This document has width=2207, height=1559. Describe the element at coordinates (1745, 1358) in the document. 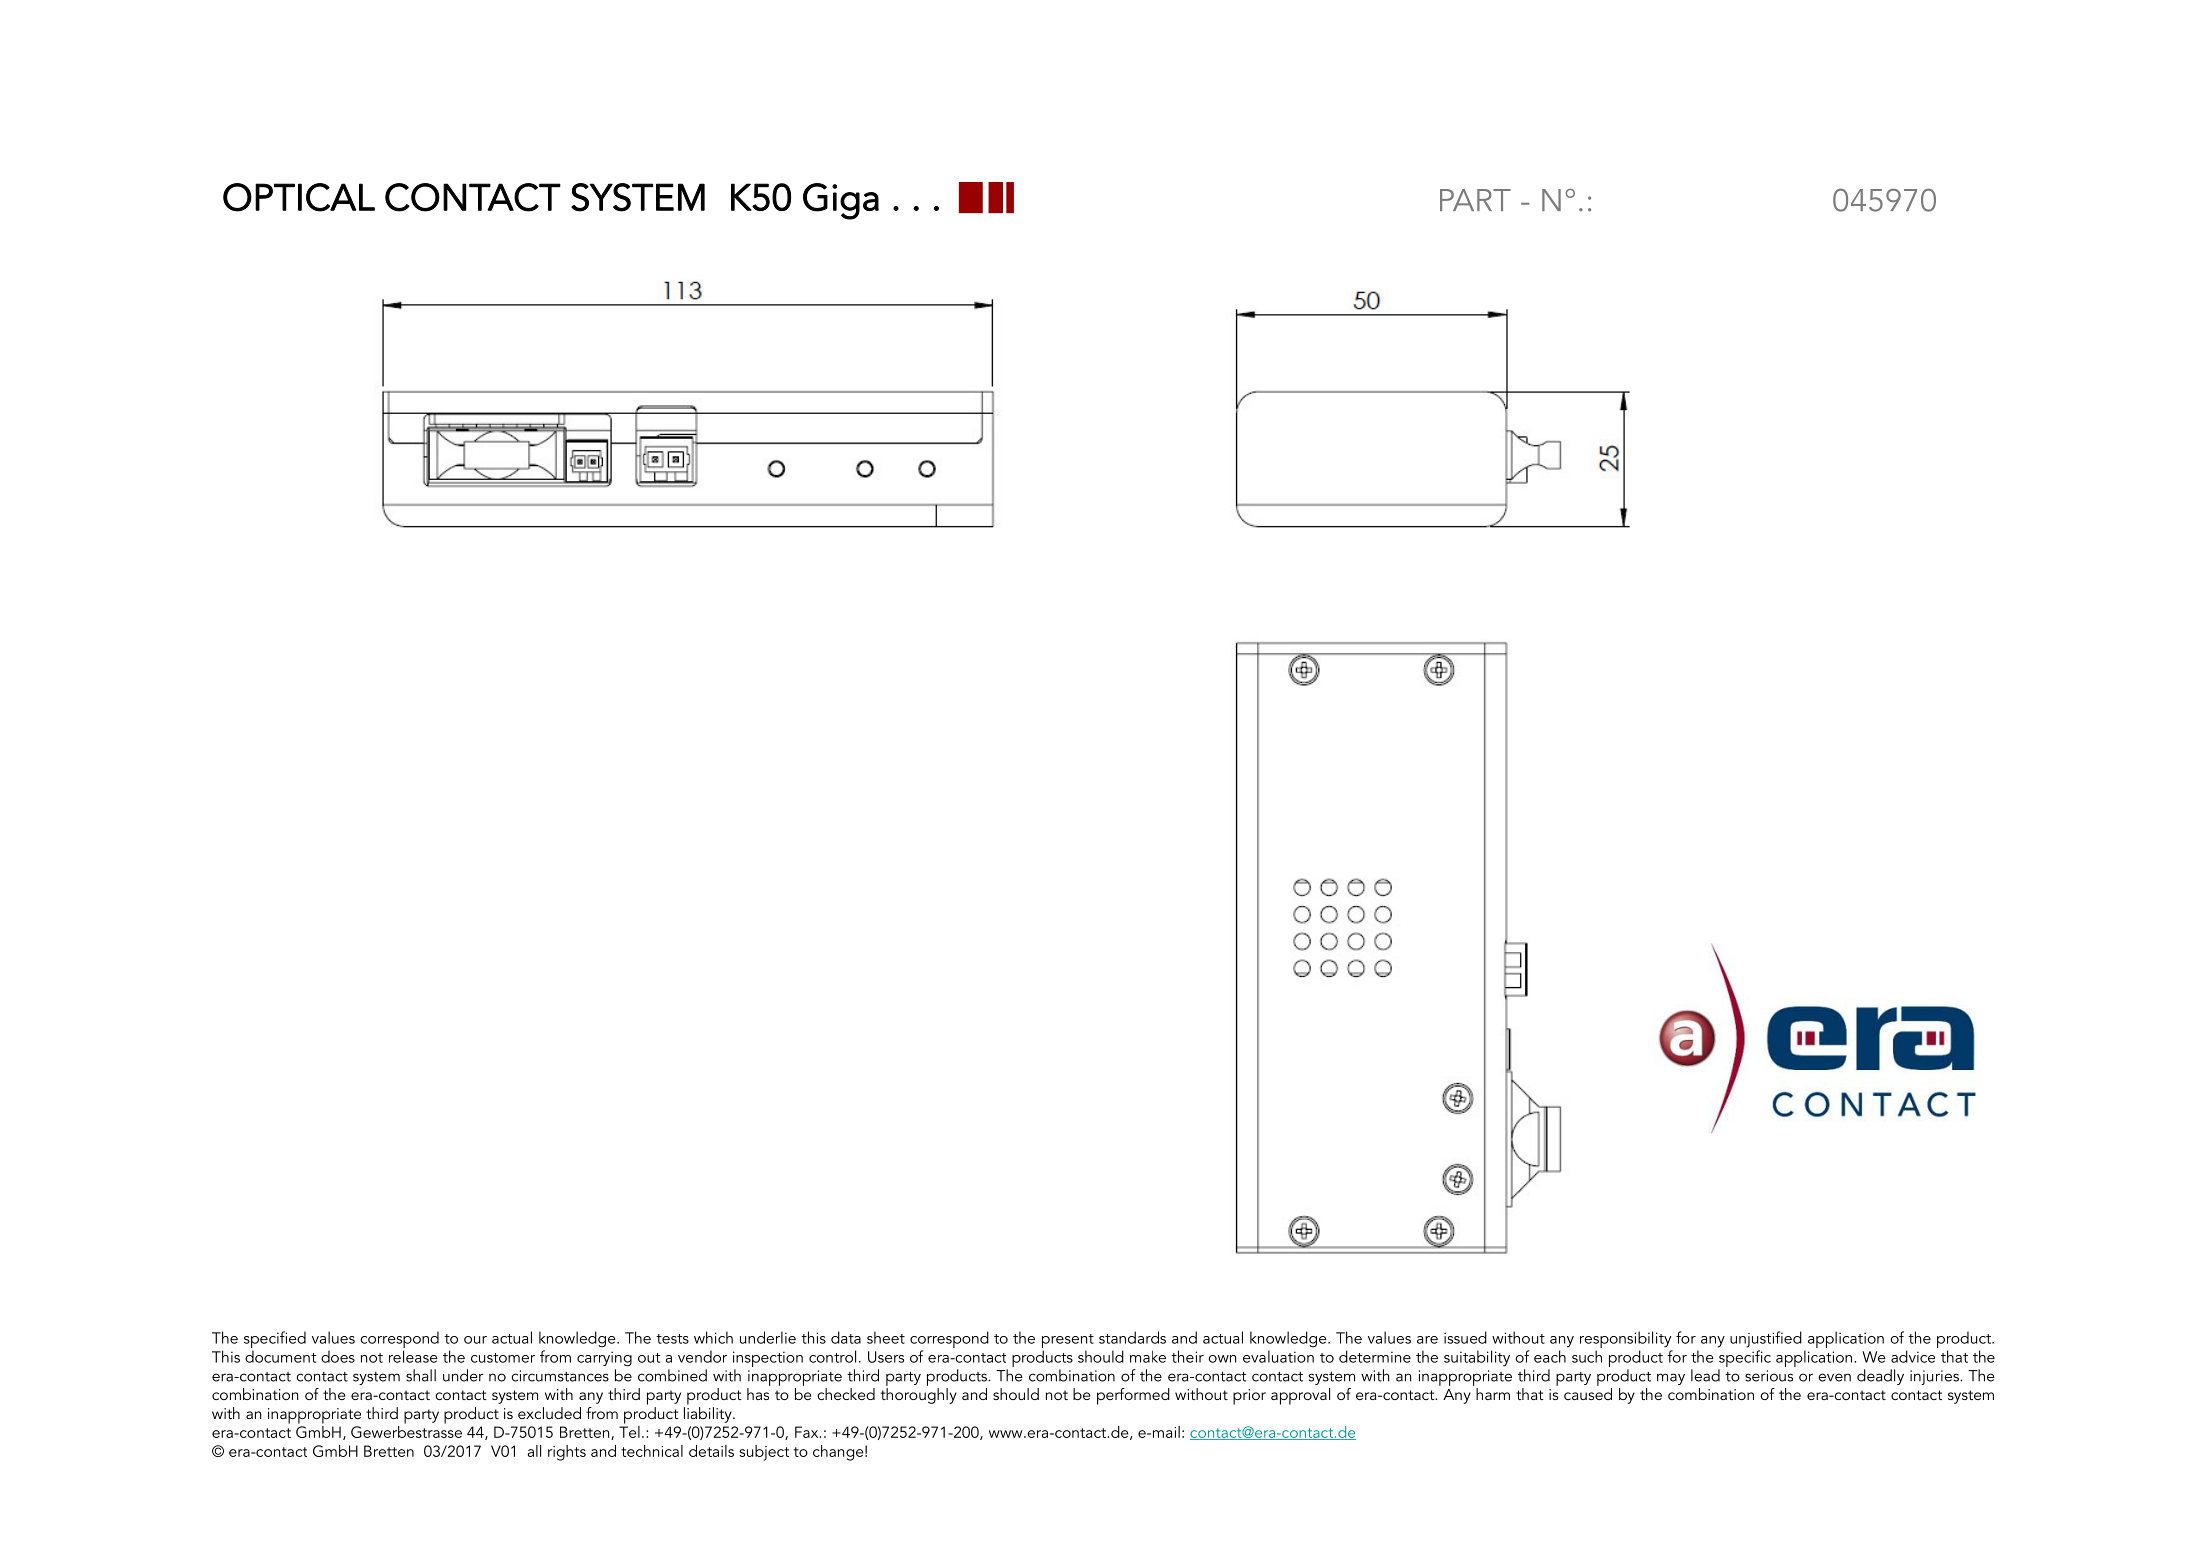

I see `specific` at that location.
